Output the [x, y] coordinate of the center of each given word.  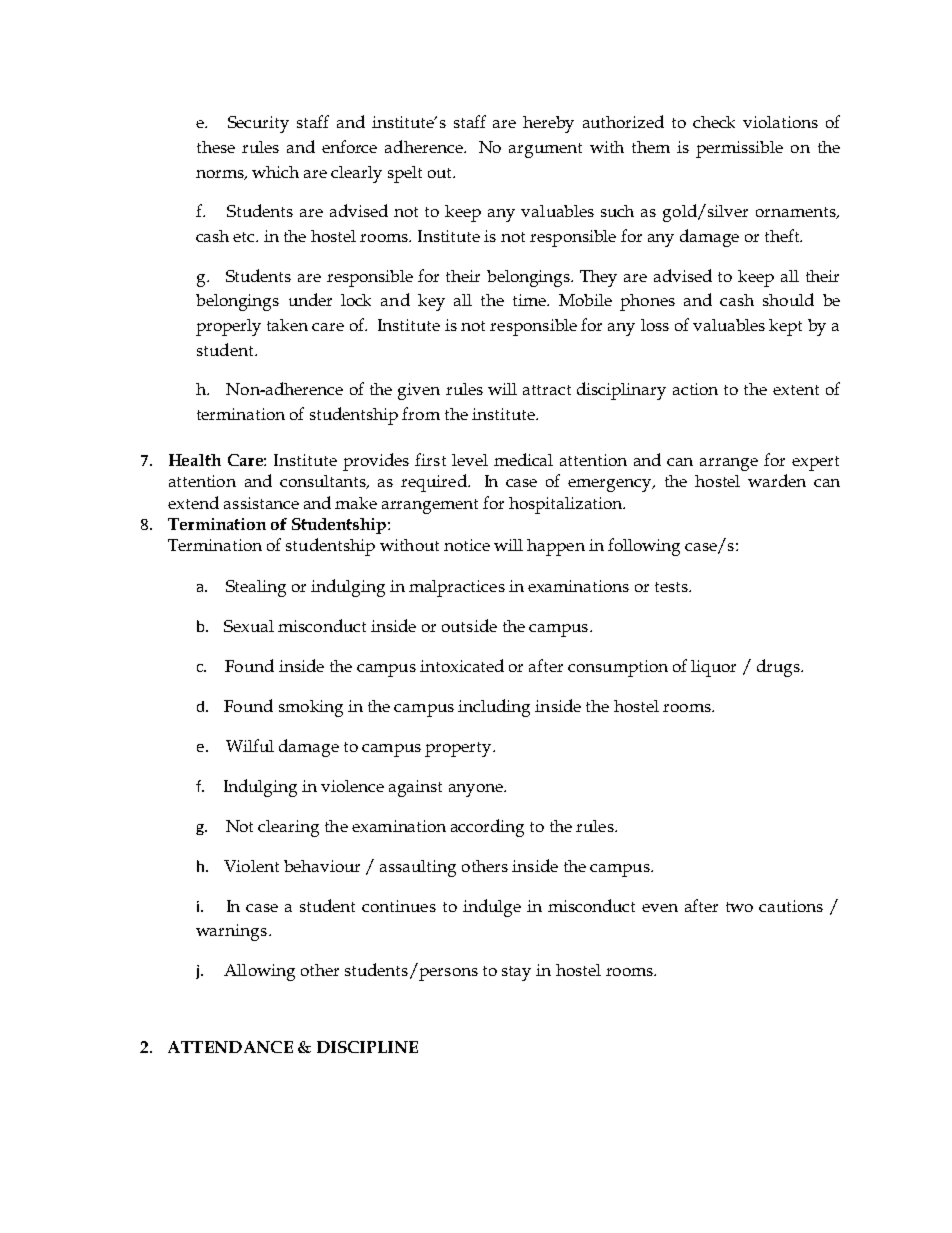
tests [672, 587]
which [275, 172]
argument [545, 150]
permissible [739, 149]
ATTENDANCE [230, 1047]
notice [467, 545]
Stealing [256, 588]
